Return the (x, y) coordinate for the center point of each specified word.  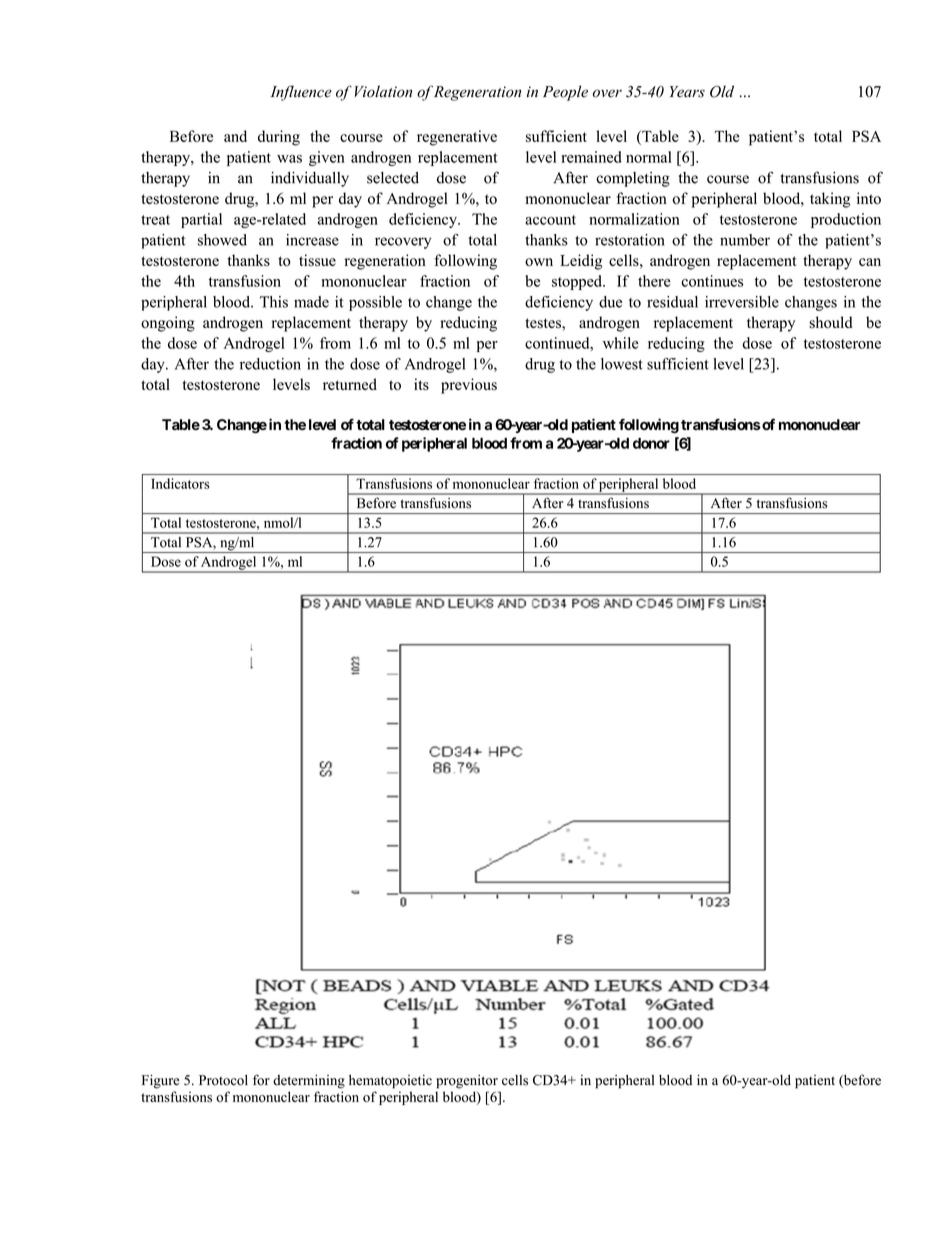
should (831, 322)
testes (544, 323)
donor (651, 443)
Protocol (223, 1080)
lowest (622, 364)
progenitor (467, 1082)
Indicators (180, 483)
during (279, 138)
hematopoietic (390, 1082)
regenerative (457, 138)
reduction (270, 364)
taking (830, 200)
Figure (161, 1081)
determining (309, 1081)
